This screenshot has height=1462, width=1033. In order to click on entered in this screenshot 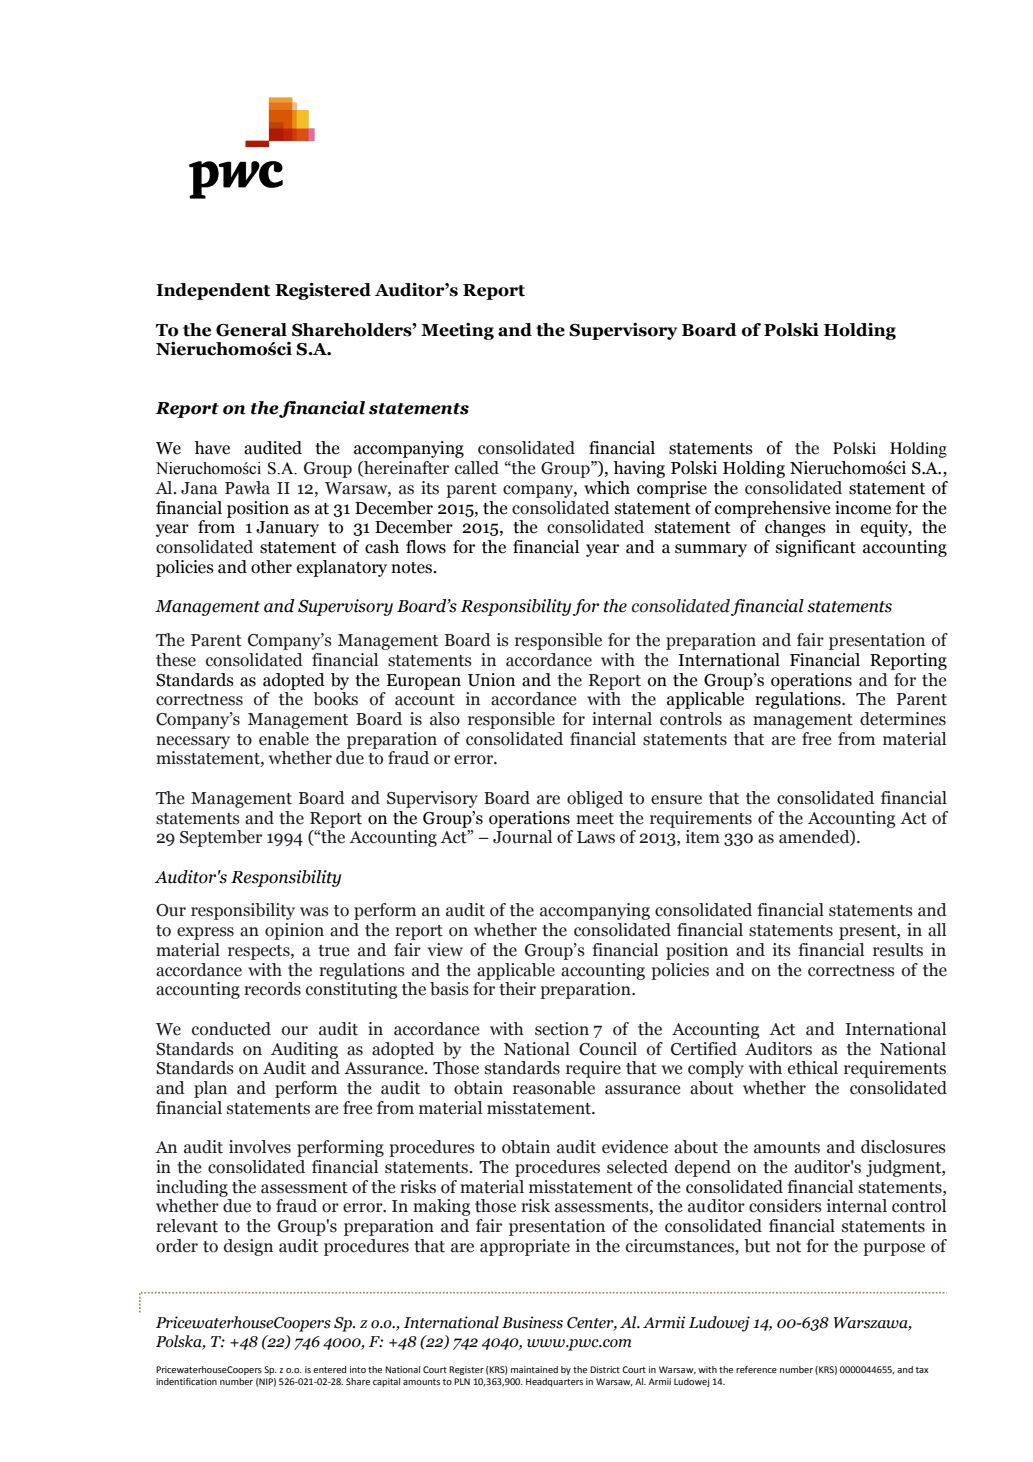, I will do `click(329, 1369)`.
